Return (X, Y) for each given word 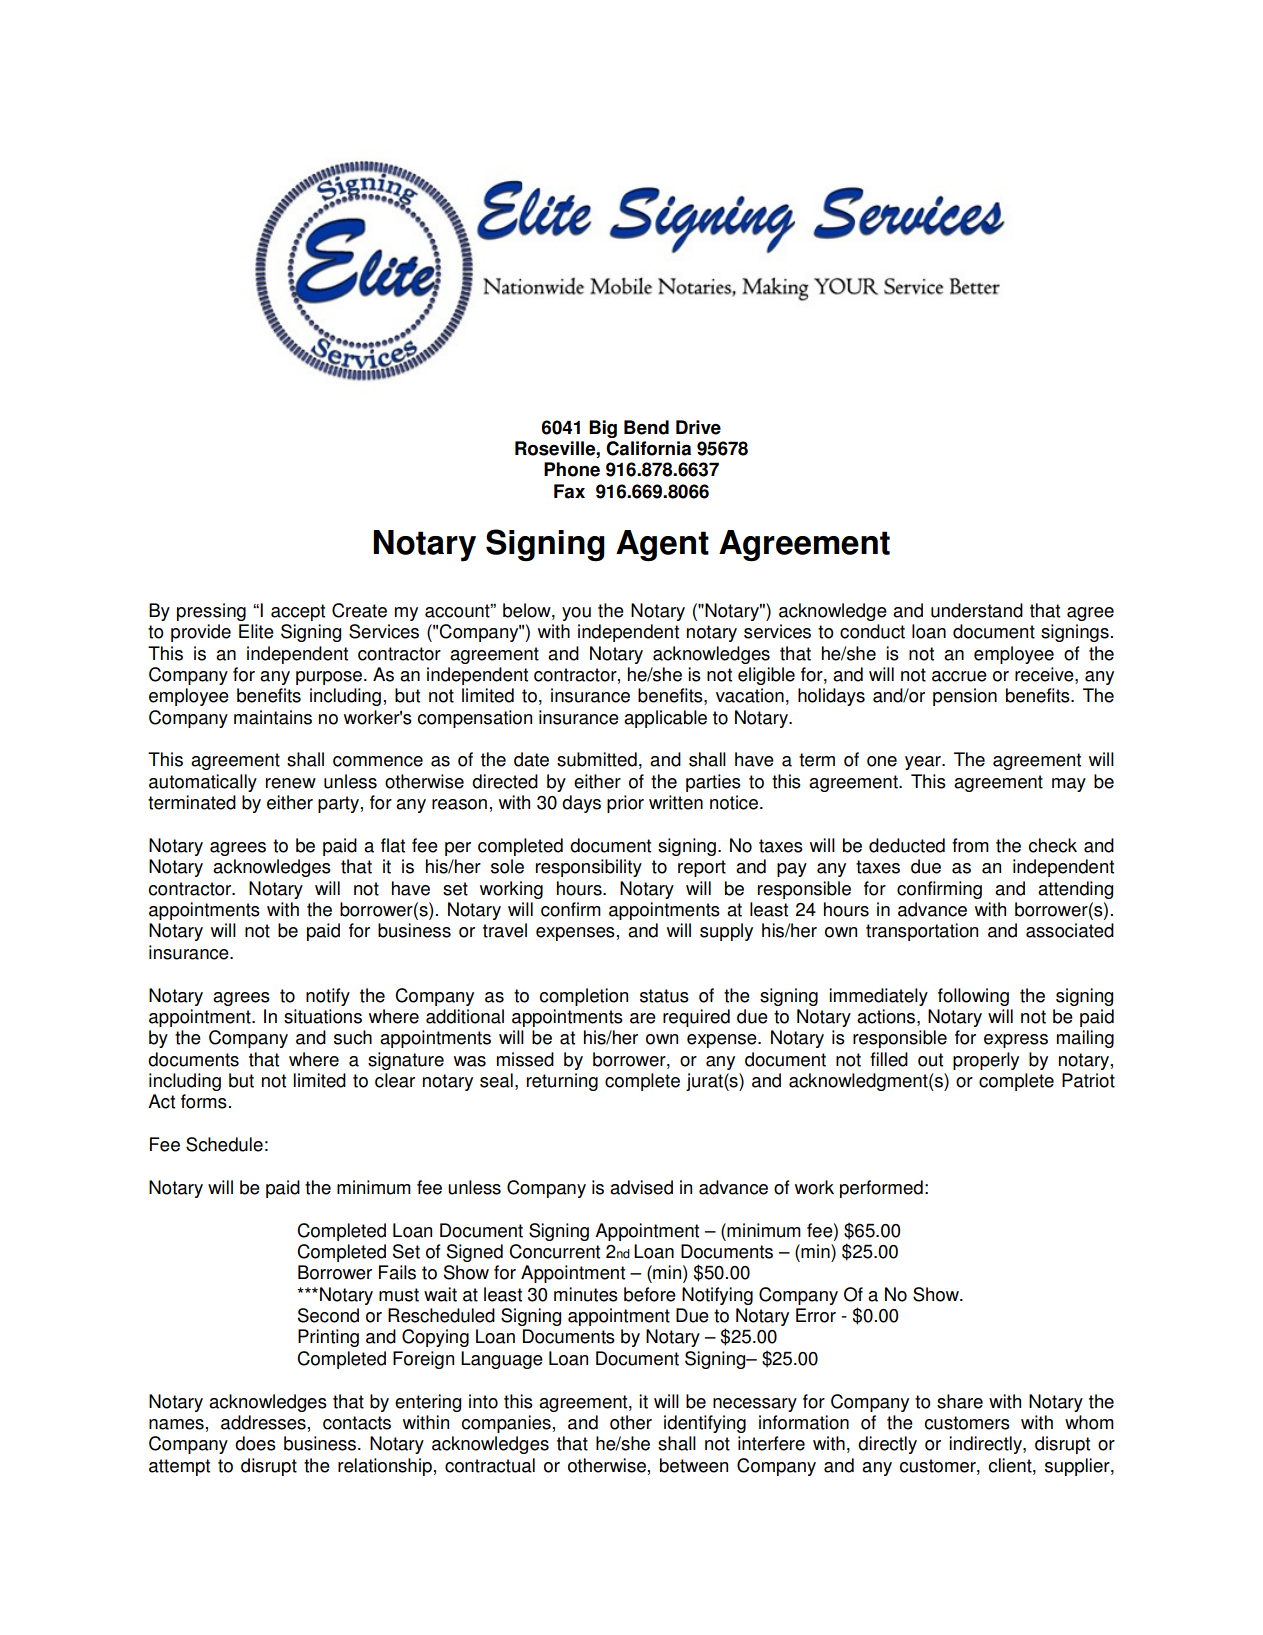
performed (881, 1189)
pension (965, 697)
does (255, 1443)
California (648, 448)
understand (977, 610)
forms (204, 1101)
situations (323, 1016)
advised (641, 1187)
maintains (273, 717)
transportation (922, 932)
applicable (665, 719)
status (664, 996)
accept (298, 612)
